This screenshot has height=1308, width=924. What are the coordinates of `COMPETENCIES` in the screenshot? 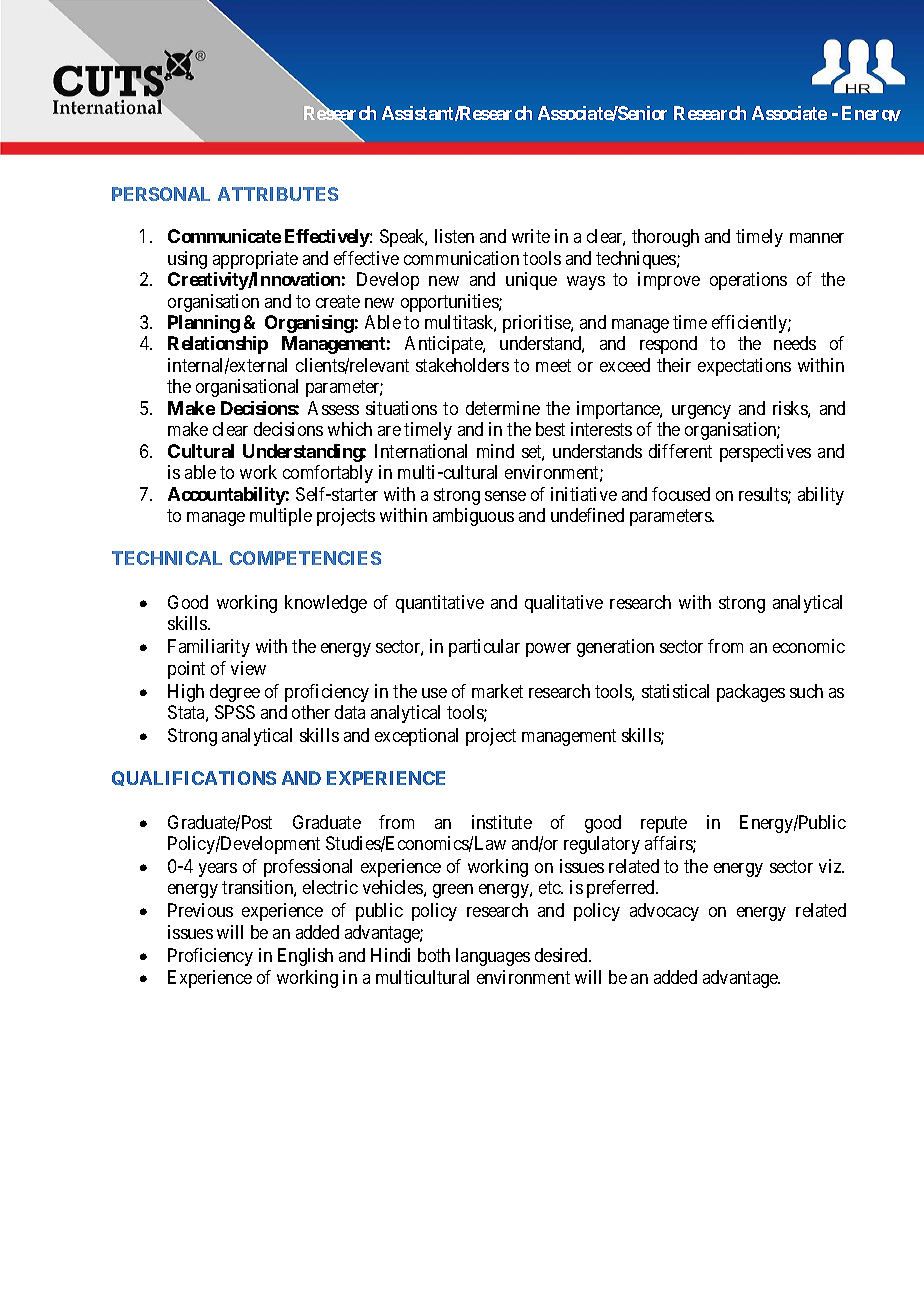 It's located at (305, 558).
